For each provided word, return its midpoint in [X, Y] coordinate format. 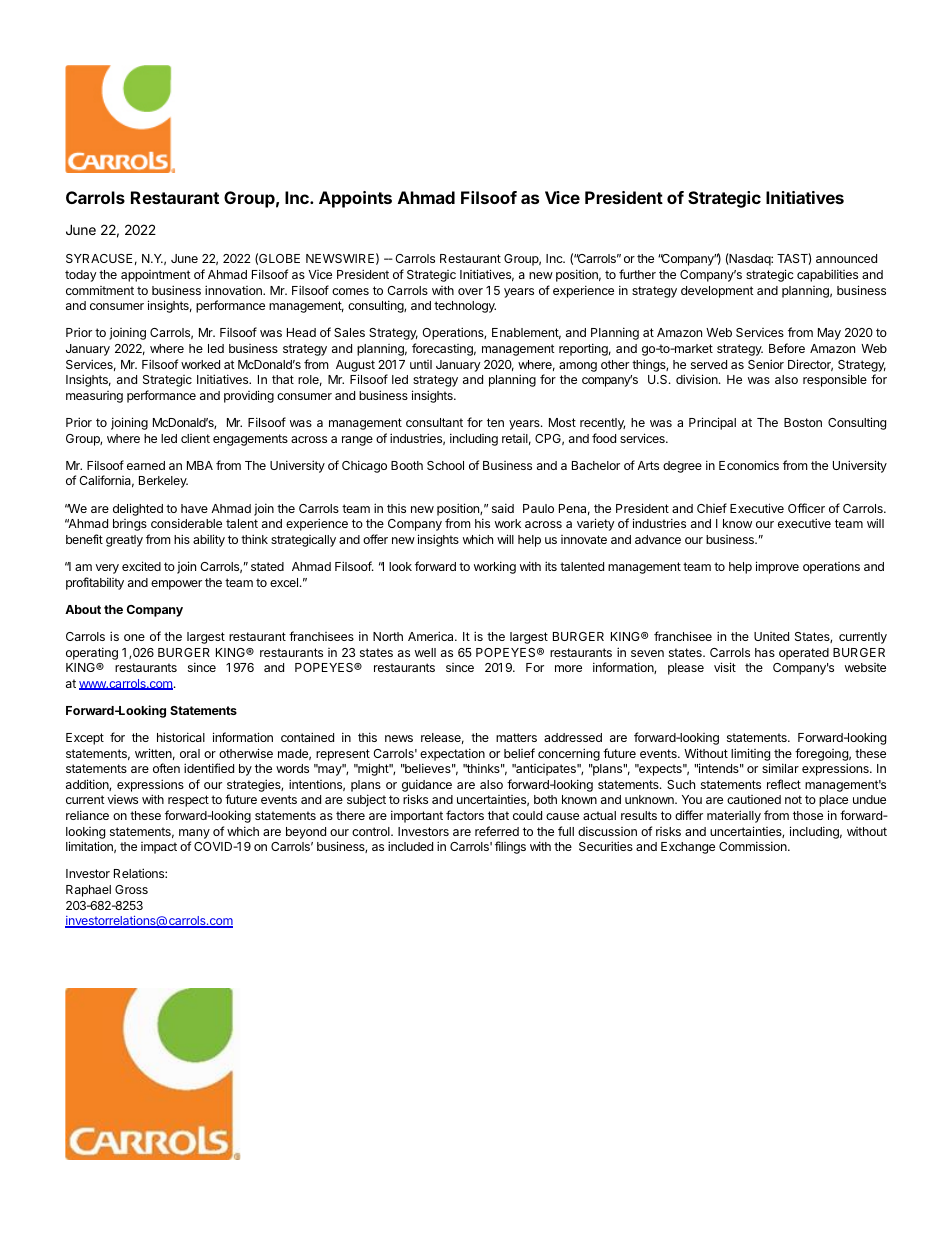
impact [159, 848]
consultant [434, 422]
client [195, 438]
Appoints [355, 199]
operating [92, 653]
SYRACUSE [99, 258]
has [765, 652]
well [425, 652]
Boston [803, 422]
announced [846, 258]
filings [510, 847]
